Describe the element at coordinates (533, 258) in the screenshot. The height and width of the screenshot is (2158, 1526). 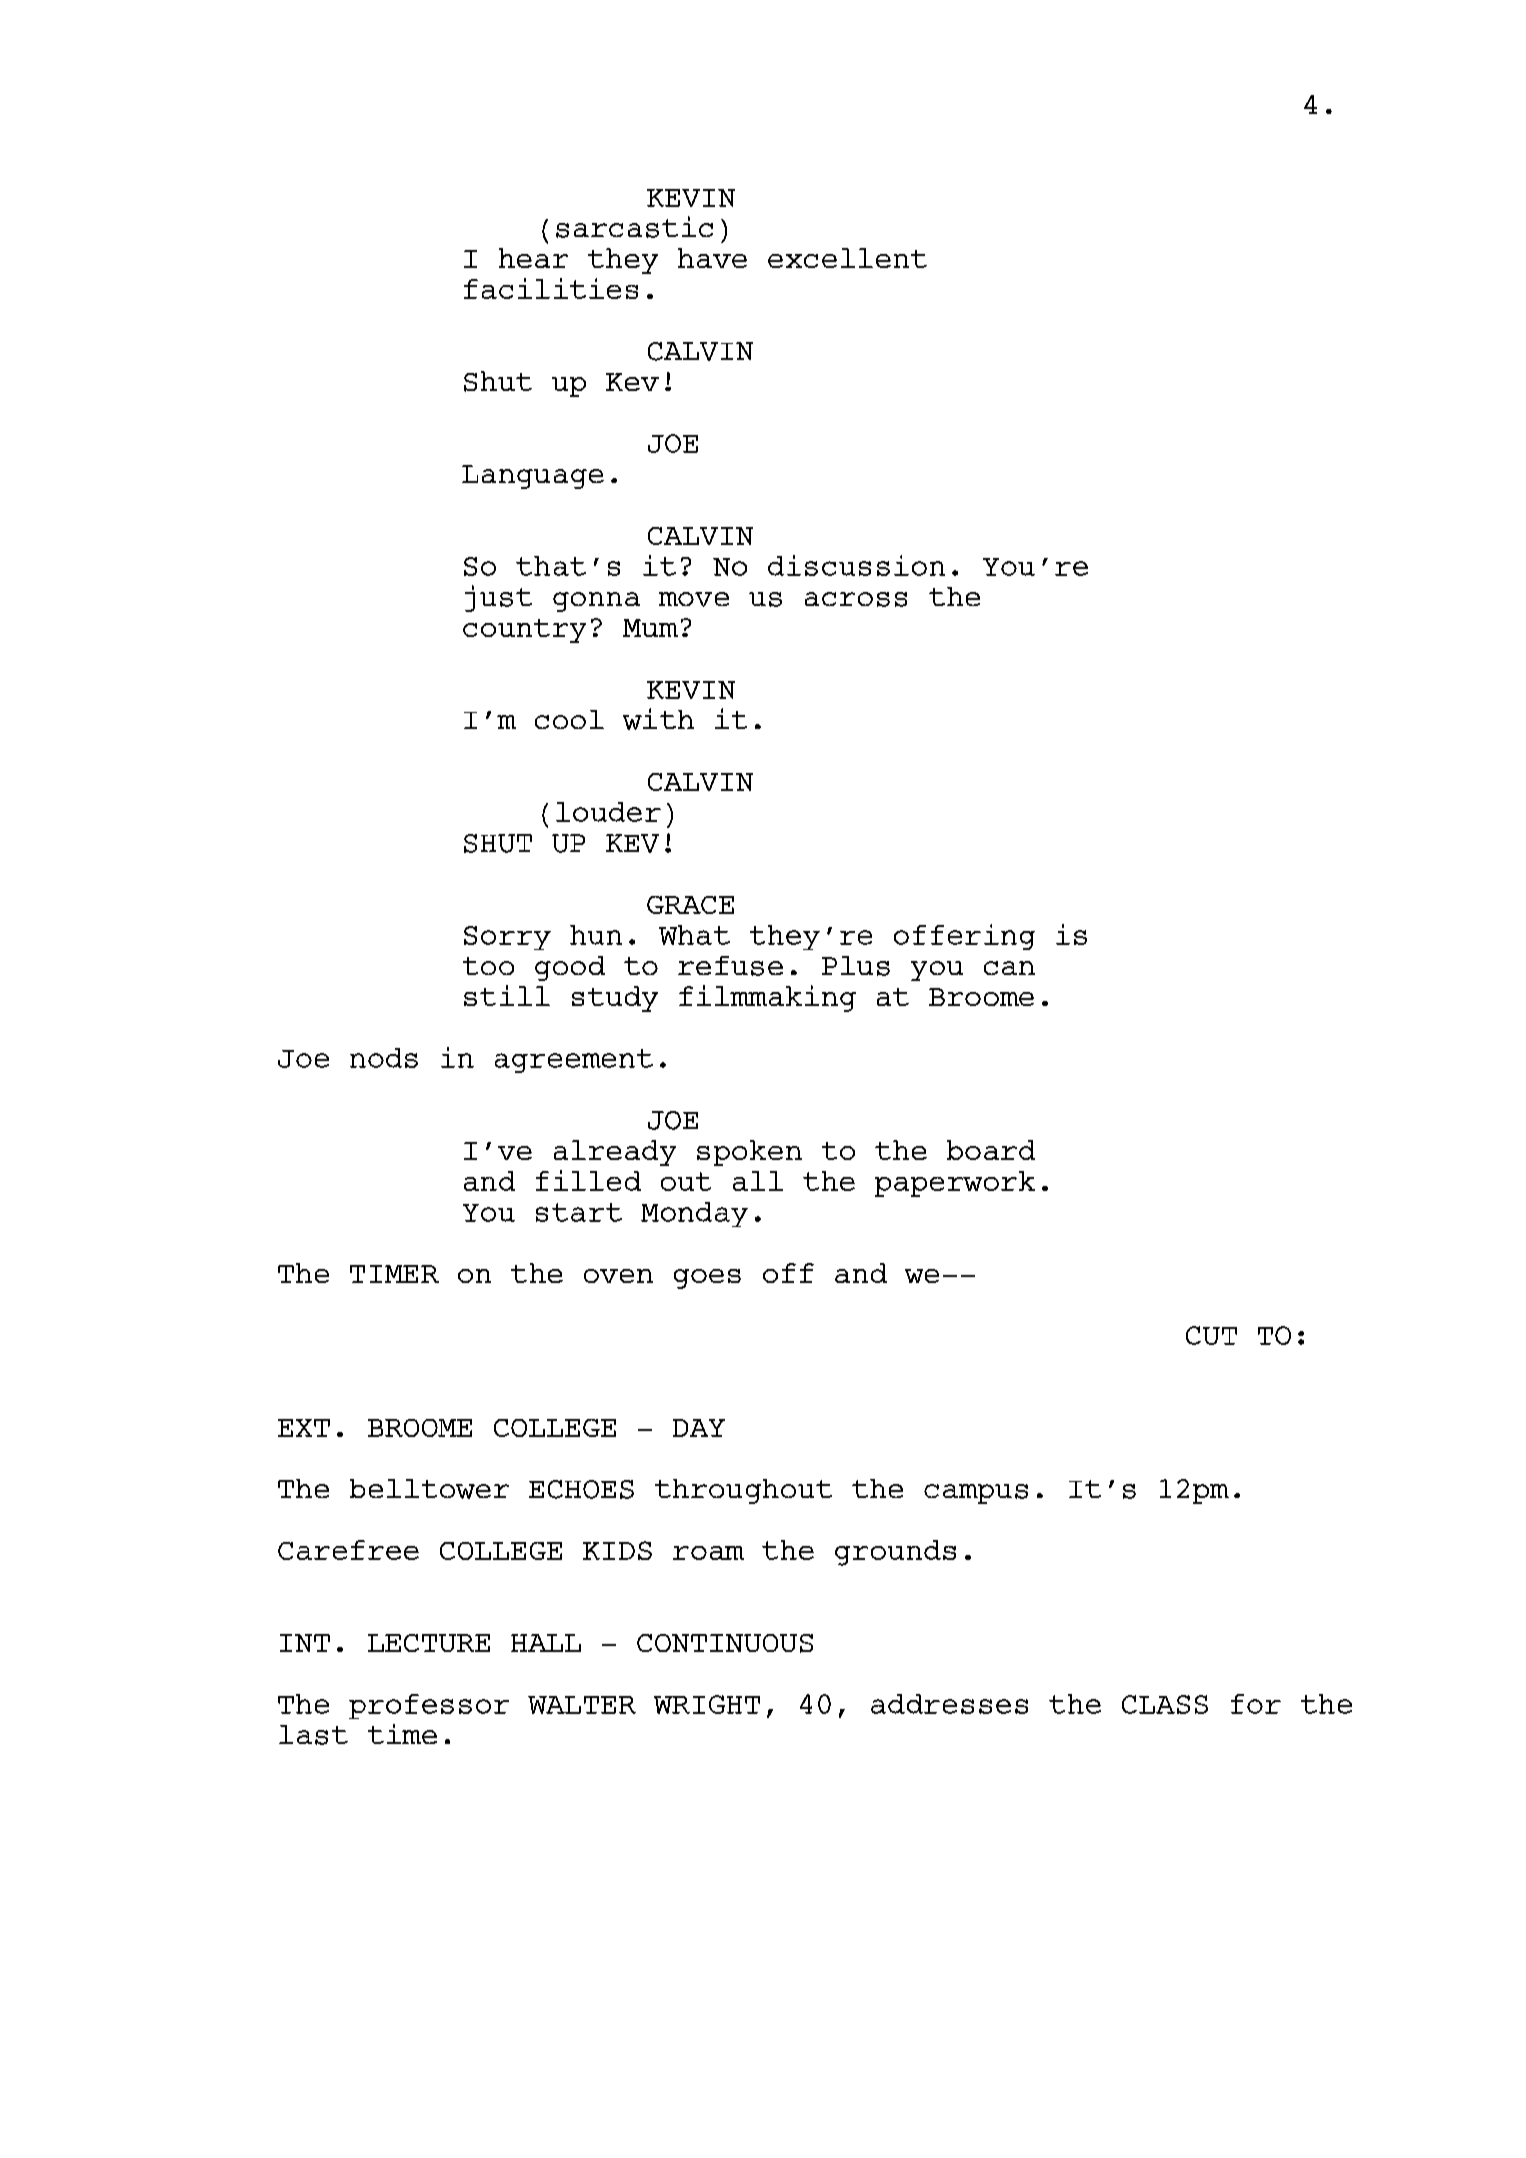
I see `hear` at that location.
